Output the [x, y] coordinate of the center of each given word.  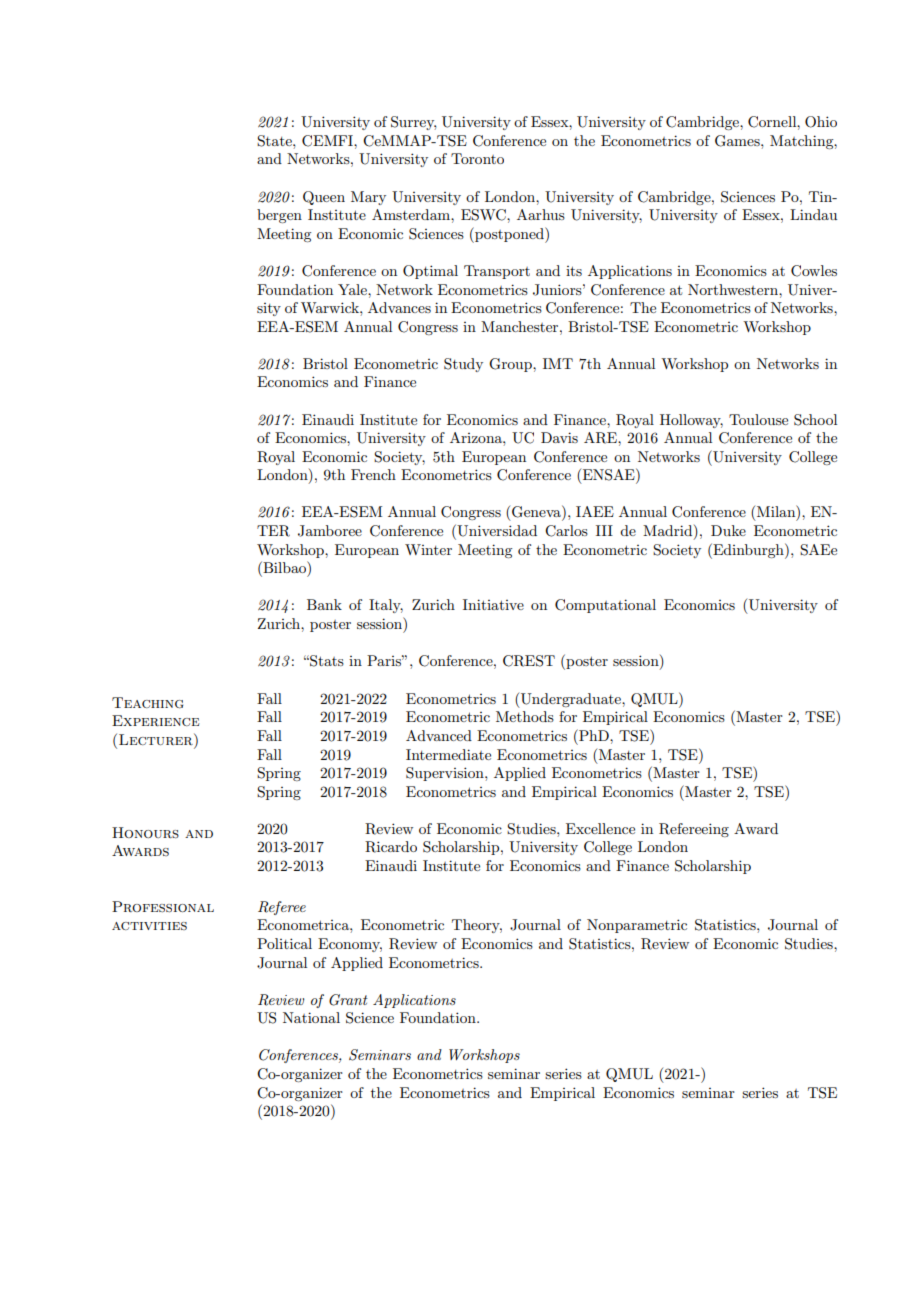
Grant [348, 1000]
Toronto [477, 158]
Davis [559, 437]
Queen [324, 198]
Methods [525, 716]
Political [284, 943]
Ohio [821, 122]
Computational [605, 606]
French [373, 474]
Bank [324, 604]
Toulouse [758, 419]
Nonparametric [637, 926]
